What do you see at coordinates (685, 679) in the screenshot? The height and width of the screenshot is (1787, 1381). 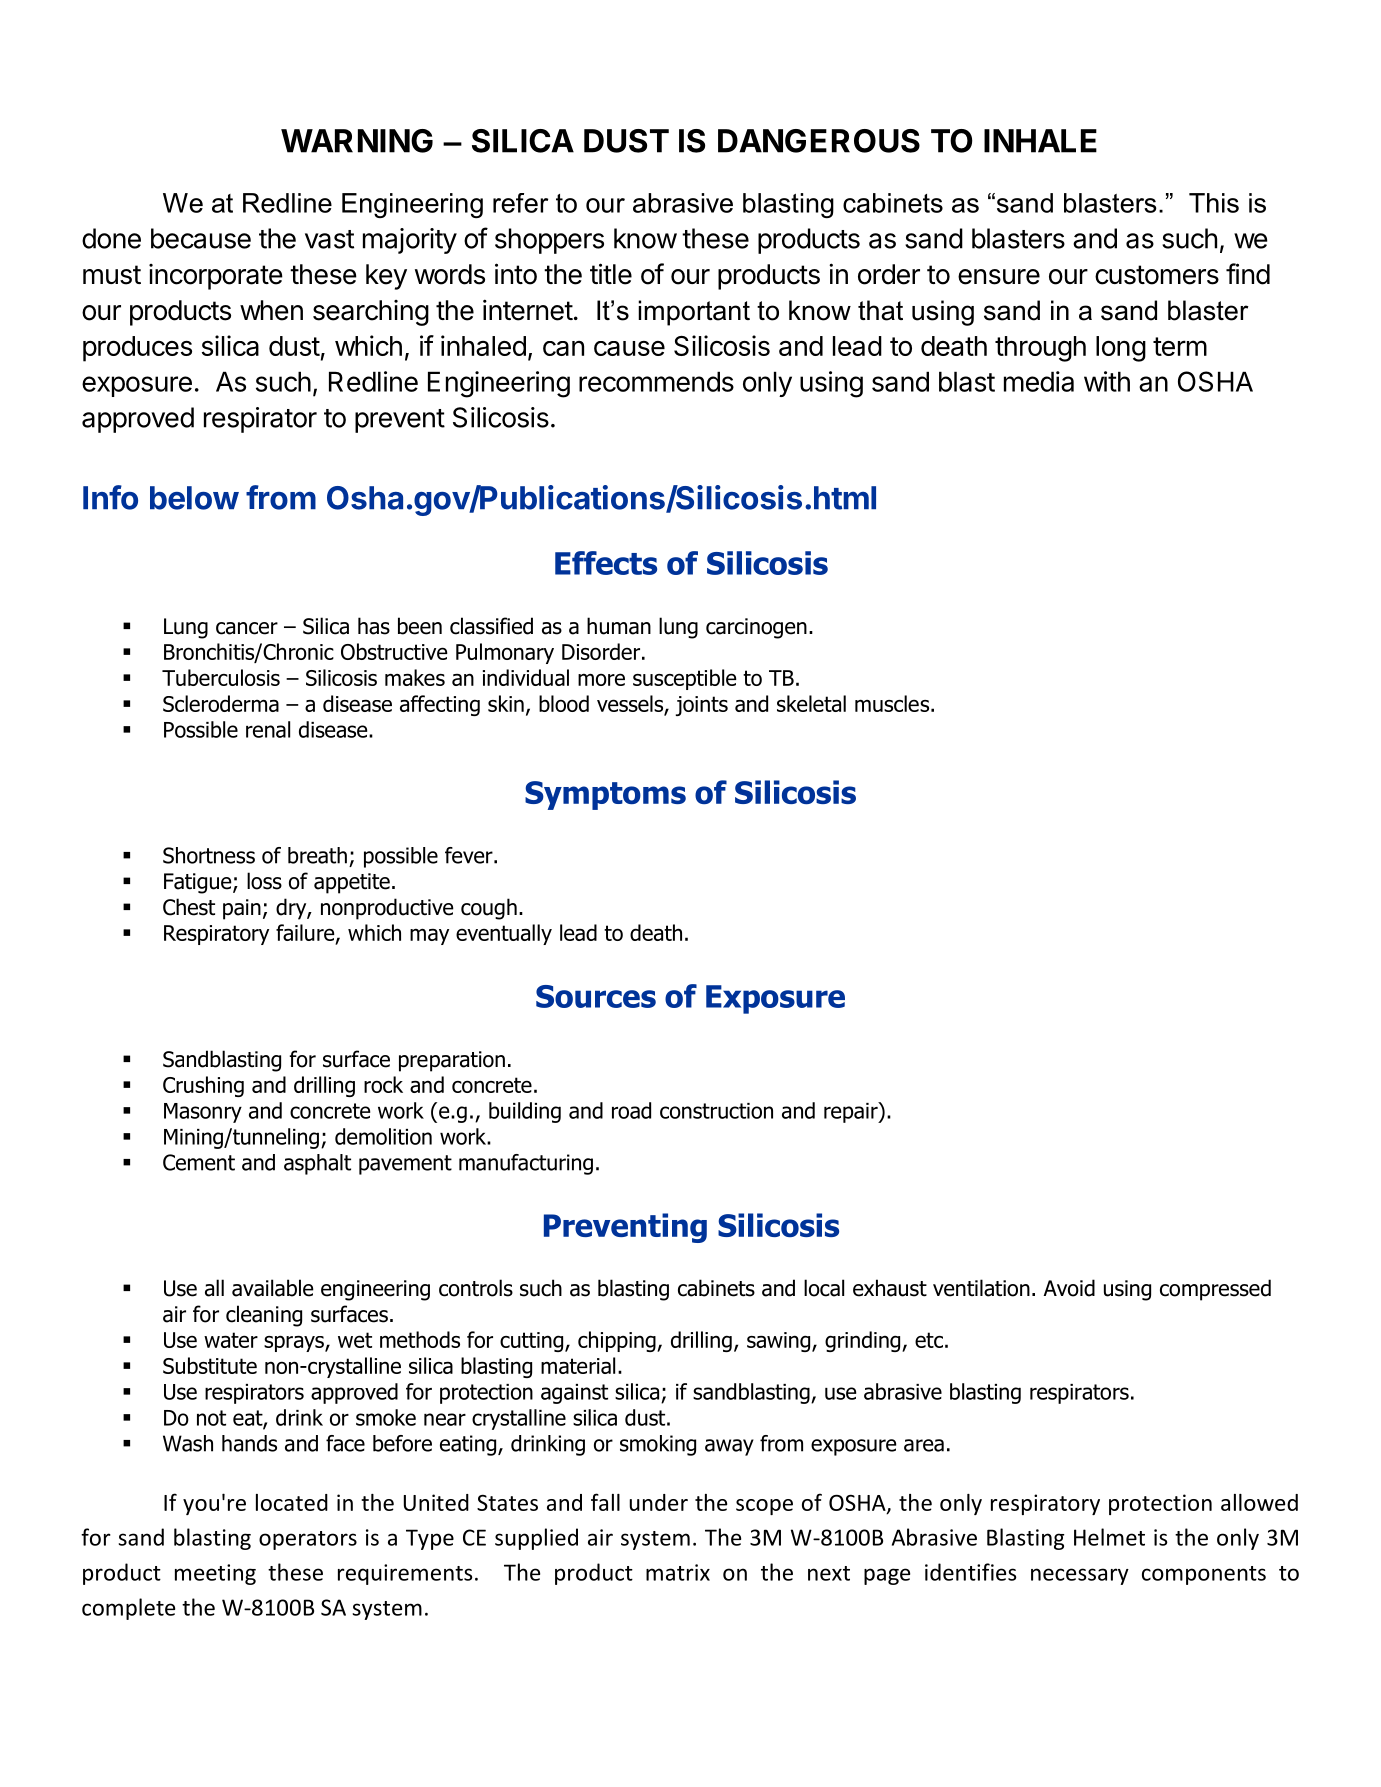 I see `susceptible` at bounding box center [685, 679].
